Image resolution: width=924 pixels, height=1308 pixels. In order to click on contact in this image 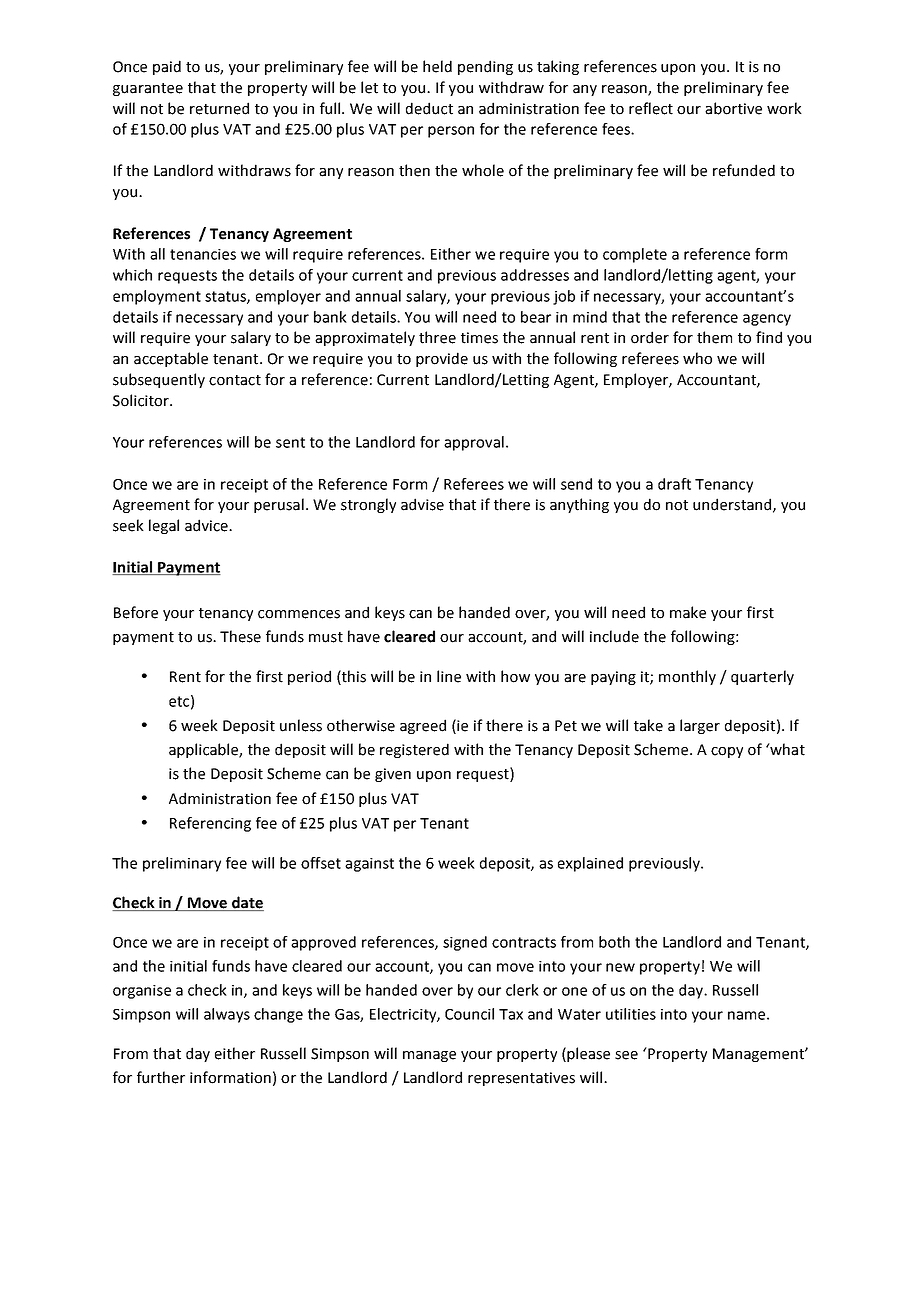, I will do `click(235, 380)`.
